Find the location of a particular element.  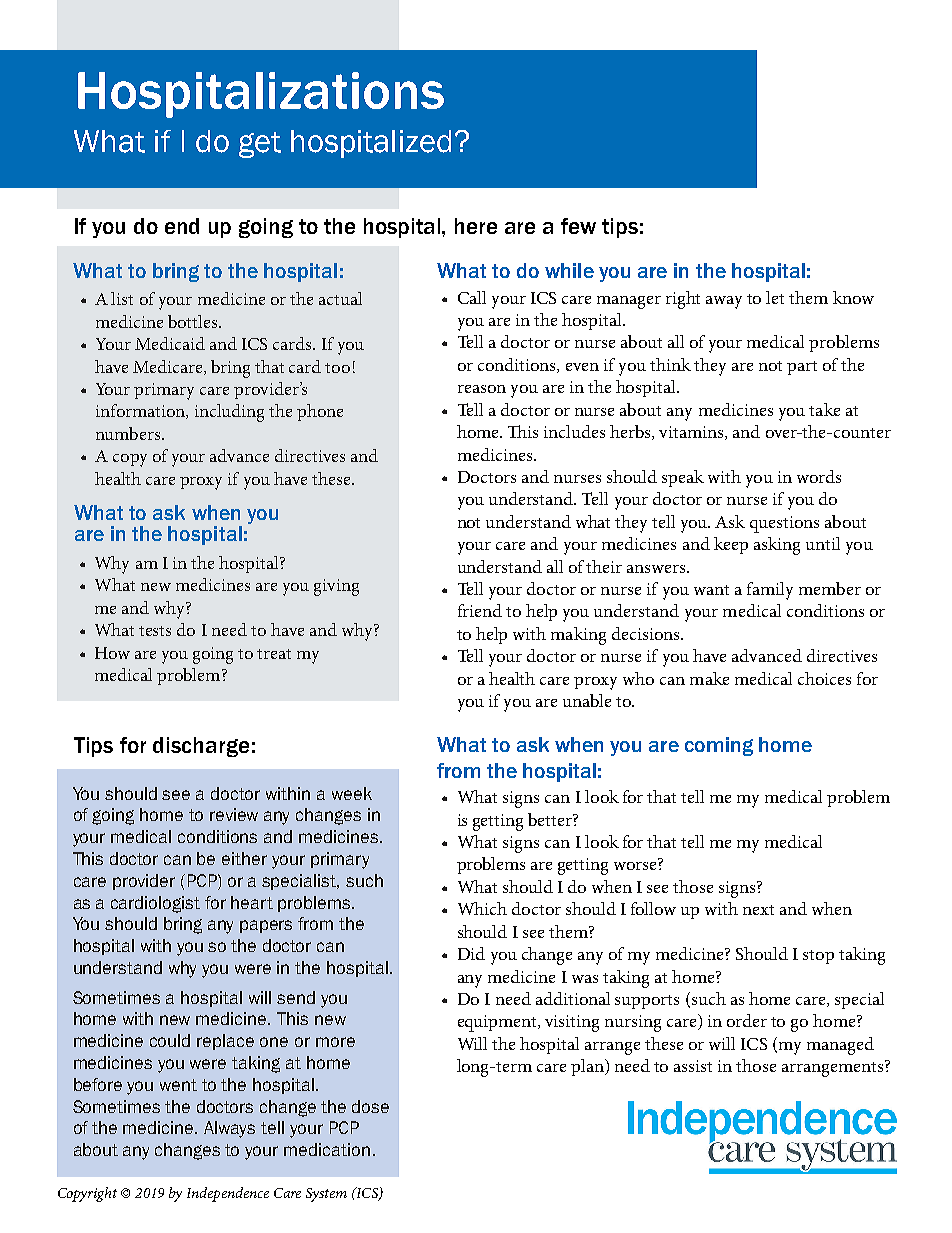

Which is located at coordinates (482, 908).
